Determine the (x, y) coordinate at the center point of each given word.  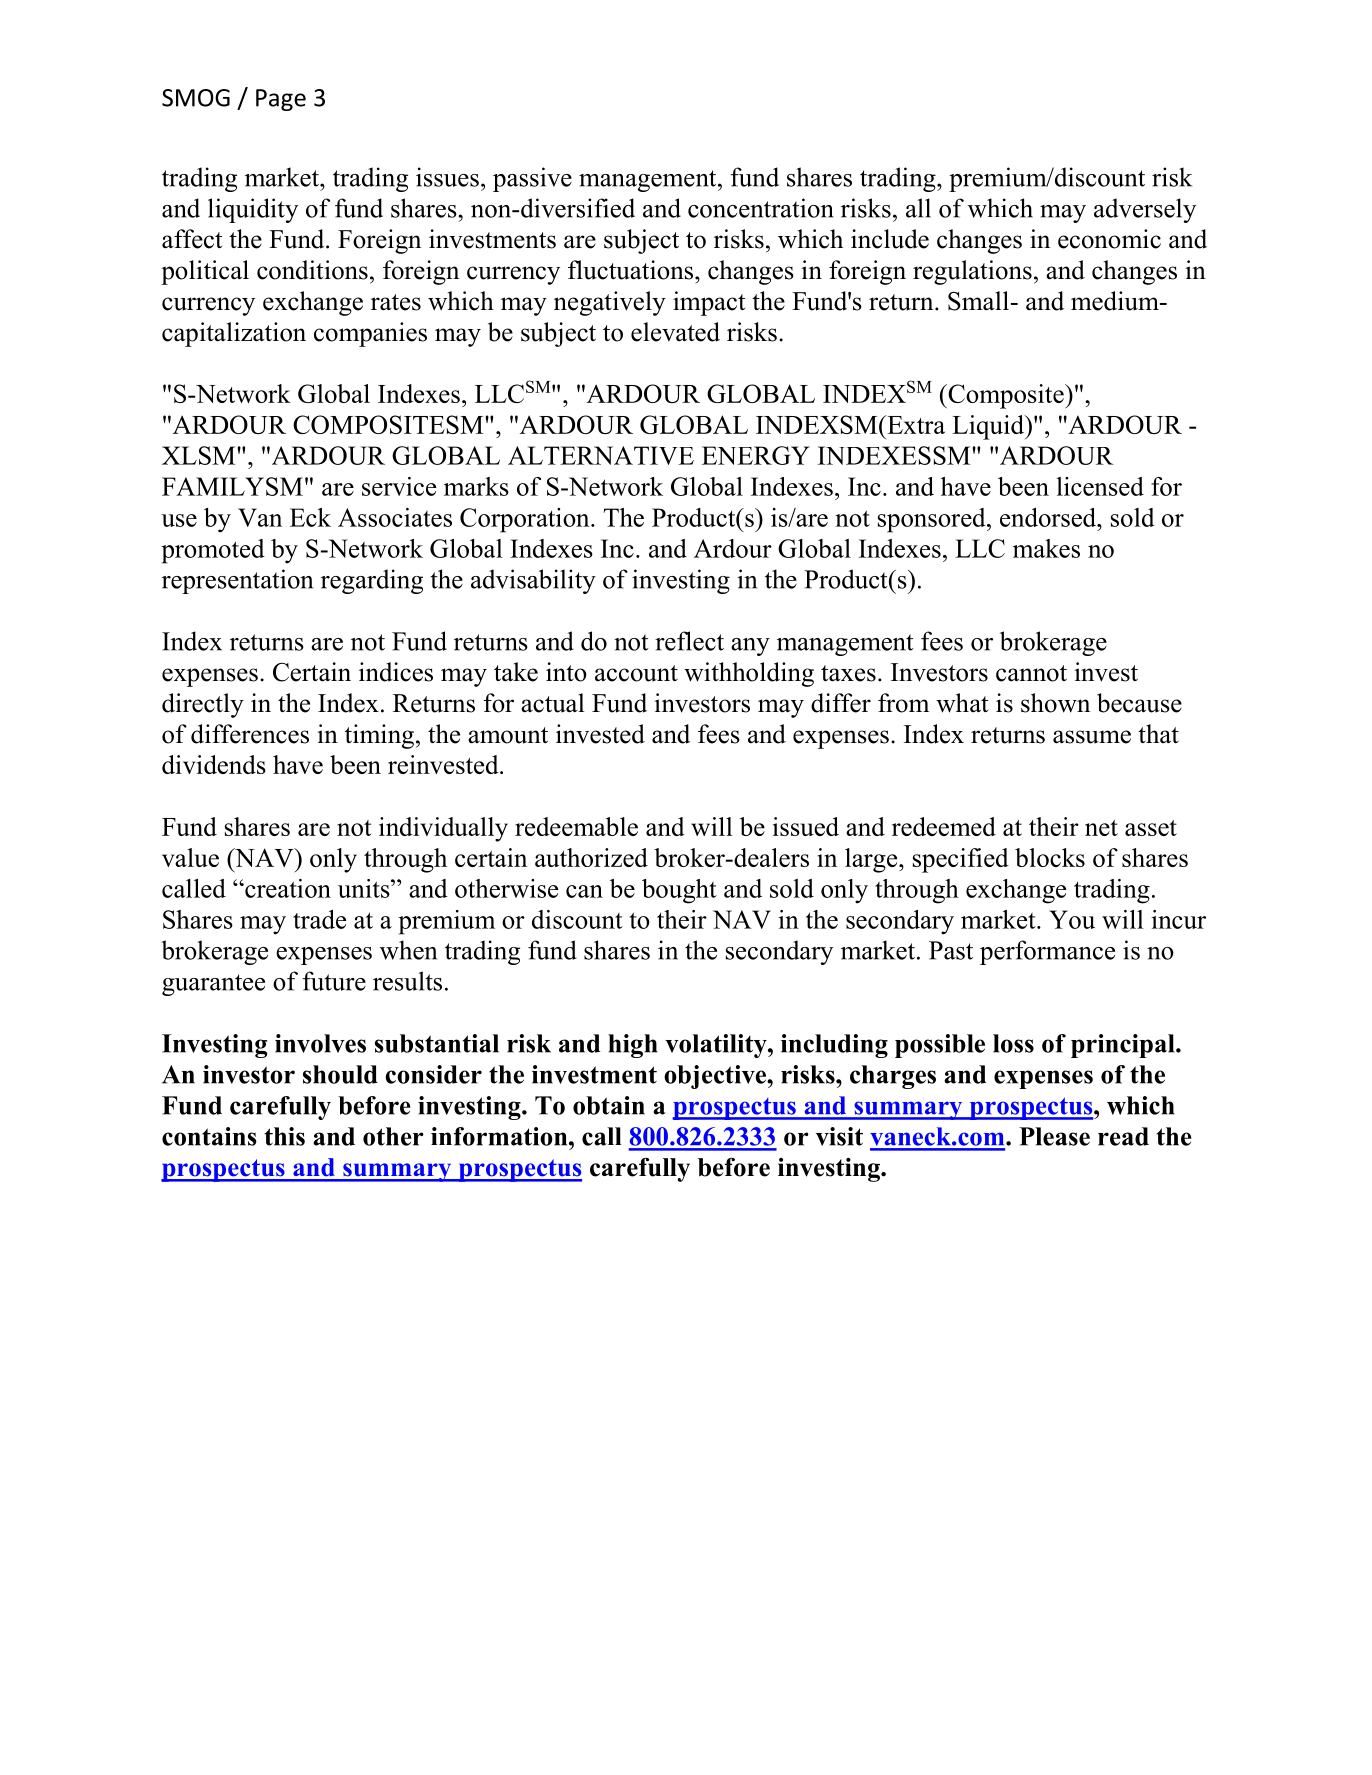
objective (716, 1077)
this (284, 1136)
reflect (689, 641)
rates (396, 302)
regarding (372, 581)
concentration (761, 208)
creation (287, 888)
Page (281, 100)
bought (679, 891)
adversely (1145, 210)
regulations (972, 272)
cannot (1031, 673)
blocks (1050, 857)
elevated (675, 332)
